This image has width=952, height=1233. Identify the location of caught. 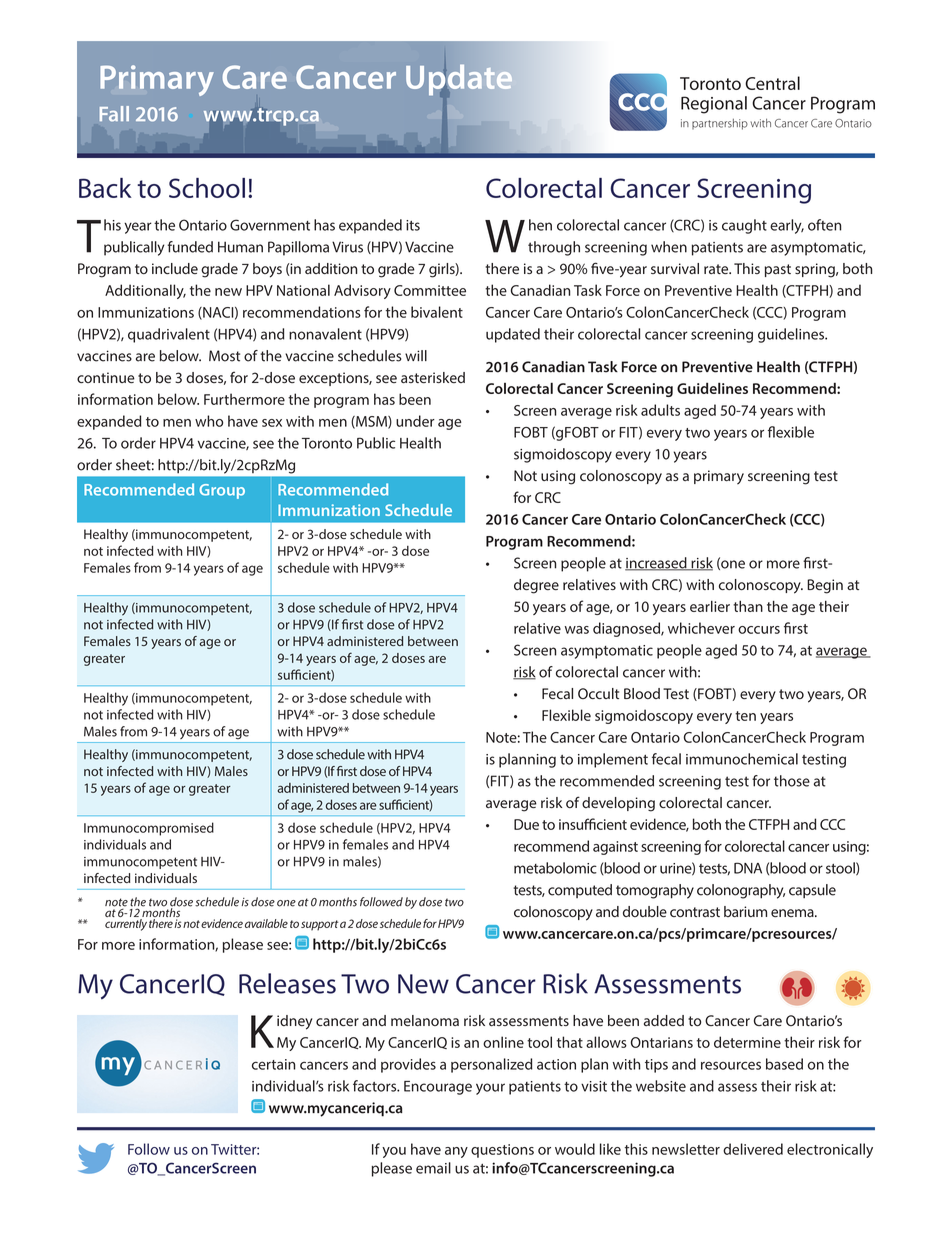
(744, 226).
